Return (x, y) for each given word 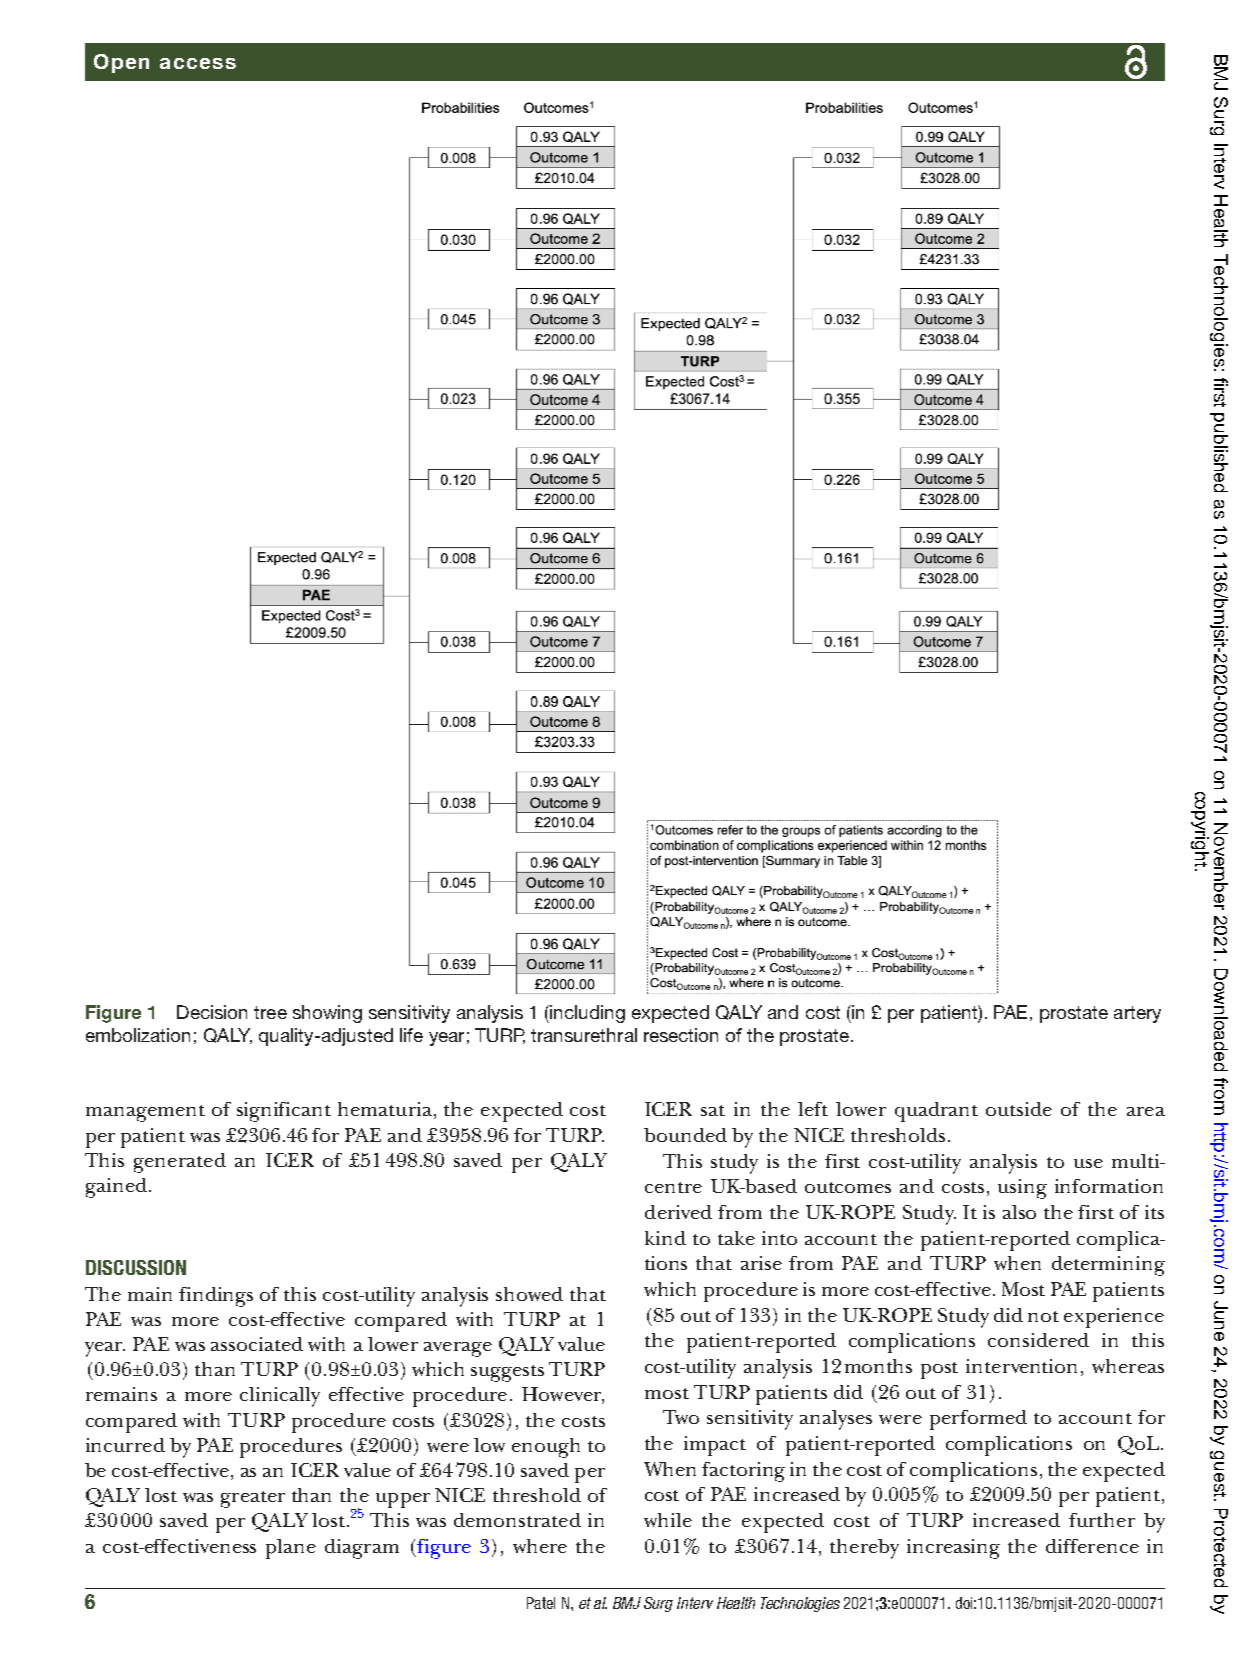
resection (681, 1035)
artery (1137, 1014)
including (586, 1014)
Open (121, 63)
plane (291, 1549)
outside (1019, 1109)
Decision (212, 1012)
